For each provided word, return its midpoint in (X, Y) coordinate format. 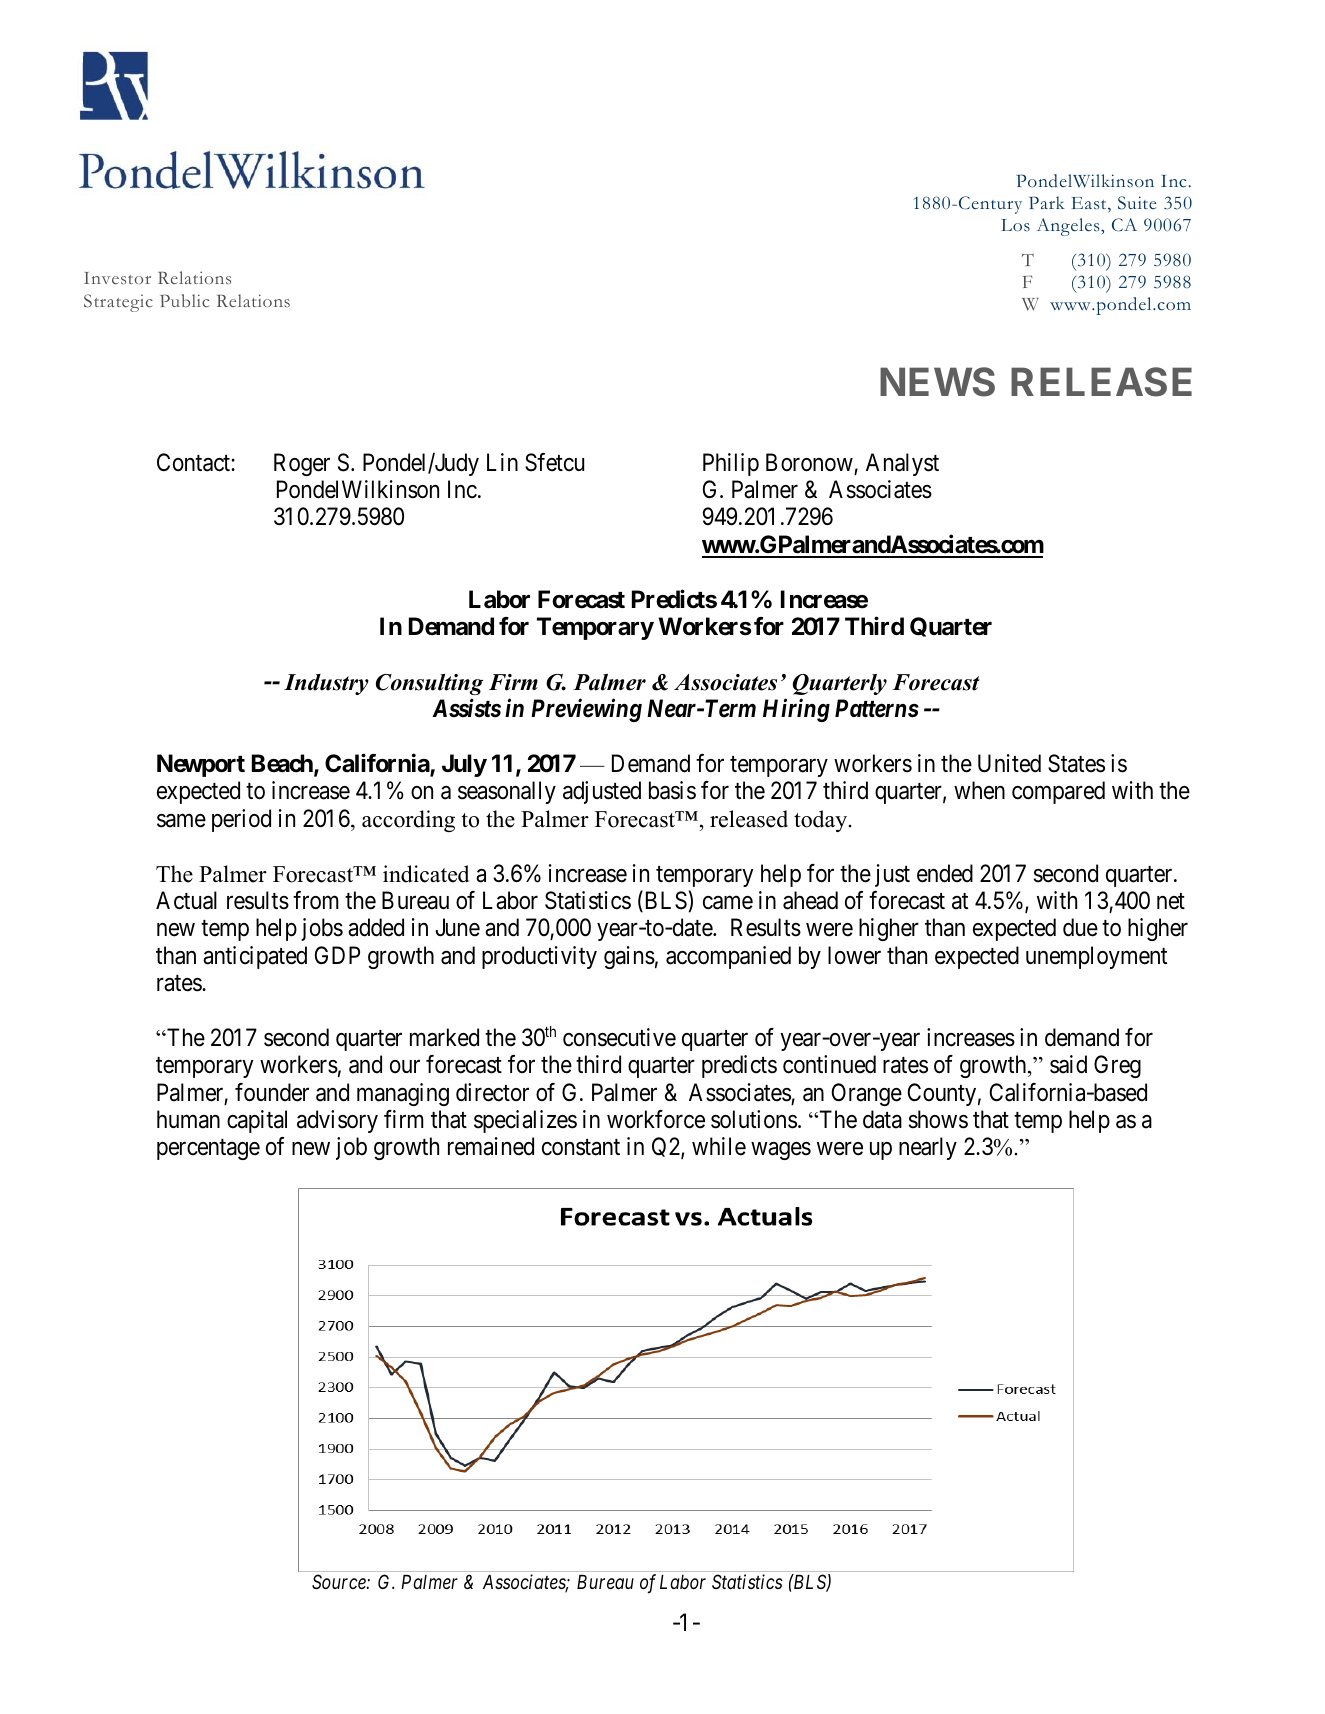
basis (672, 790)
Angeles (1069, 227)
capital (257, 1121)
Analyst (902, 464)
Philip (731, 464)
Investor (117, 278)
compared (1058, 792)
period (241, 820)
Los (1015, 225)
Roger (302, 464)
